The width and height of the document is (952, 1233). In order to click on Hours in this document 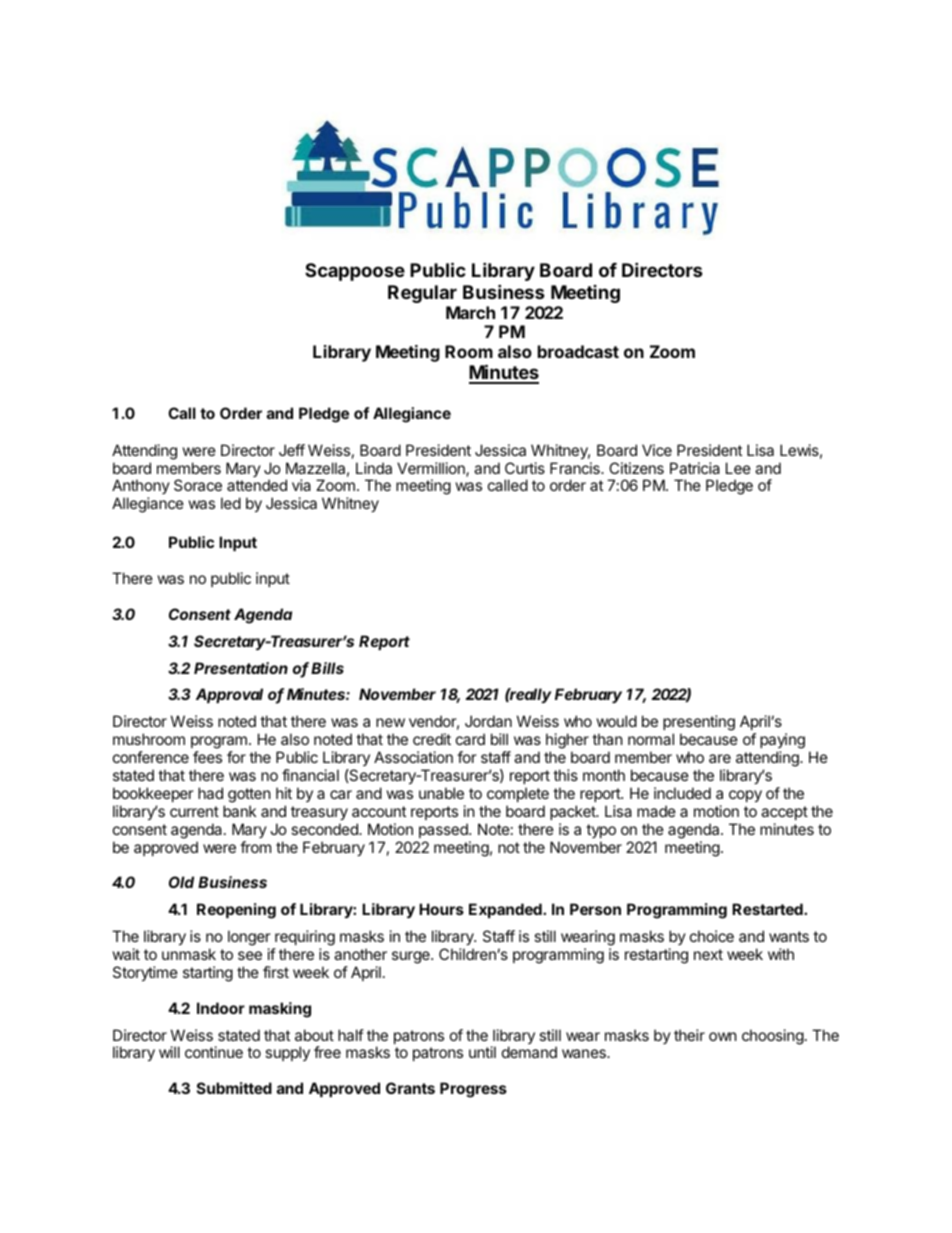, I will do `click(441, 909)`.
